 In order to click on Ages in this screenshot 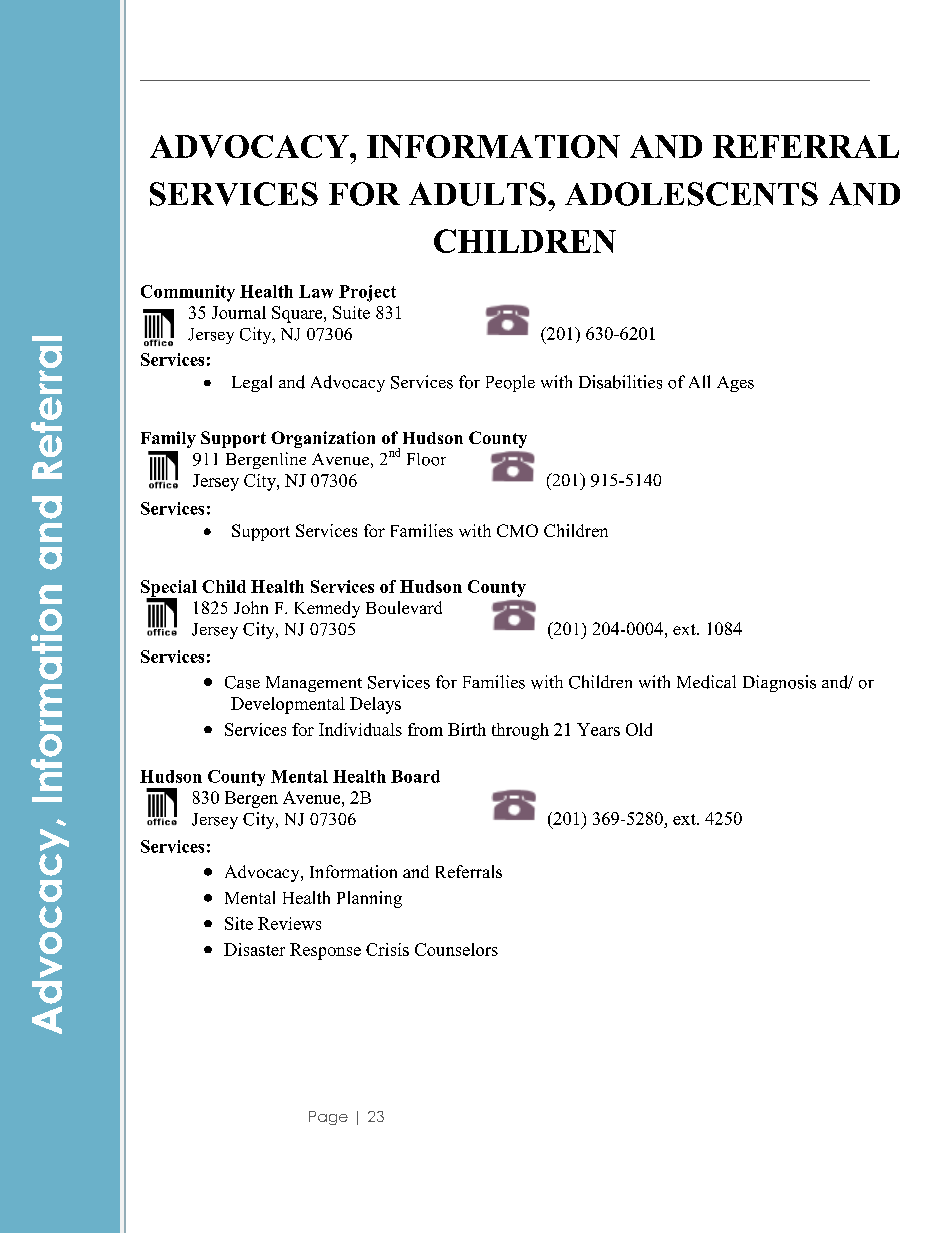, I will do `click(735, 384)`.
